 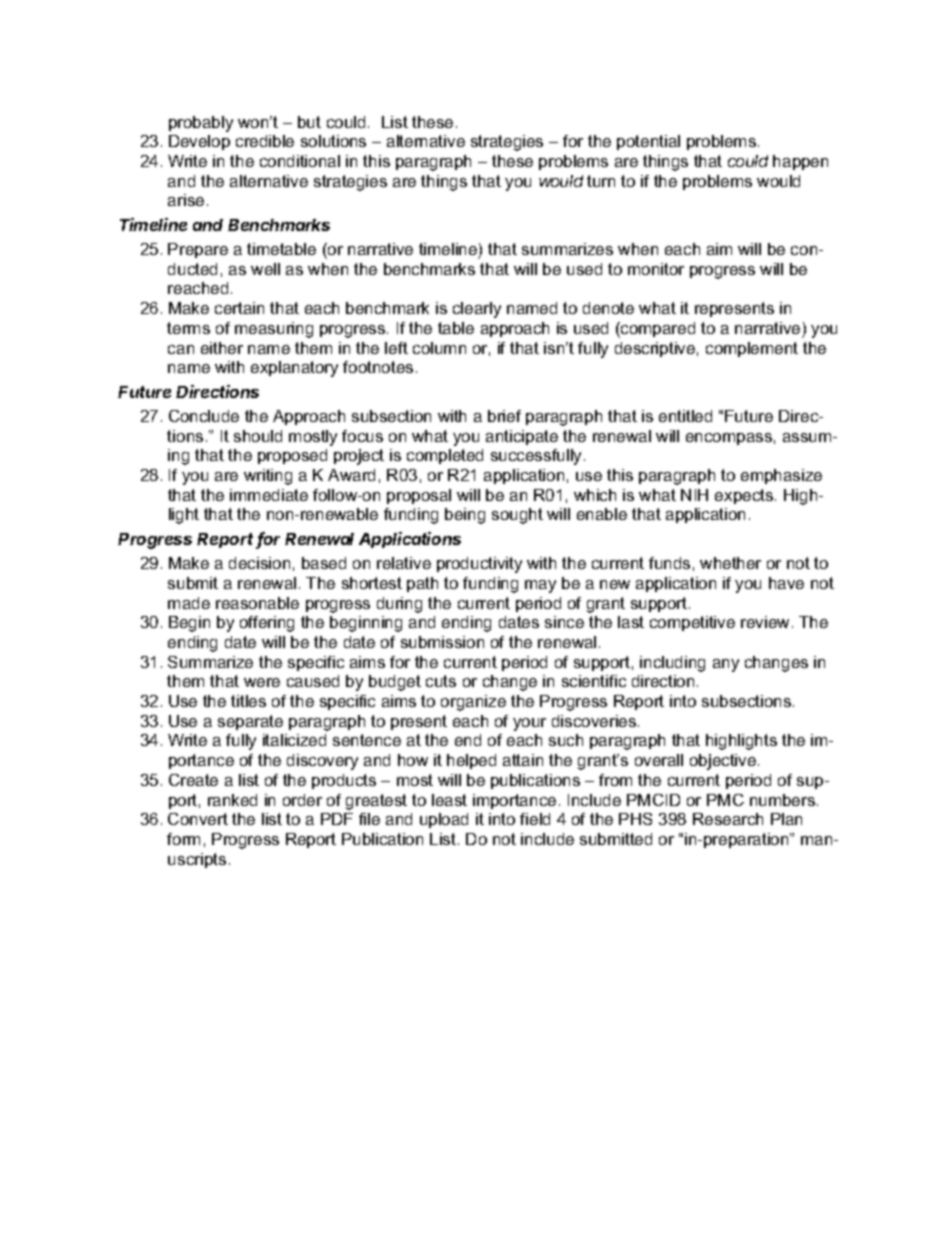 I want to click on writing, so click(x=268, y=477).
